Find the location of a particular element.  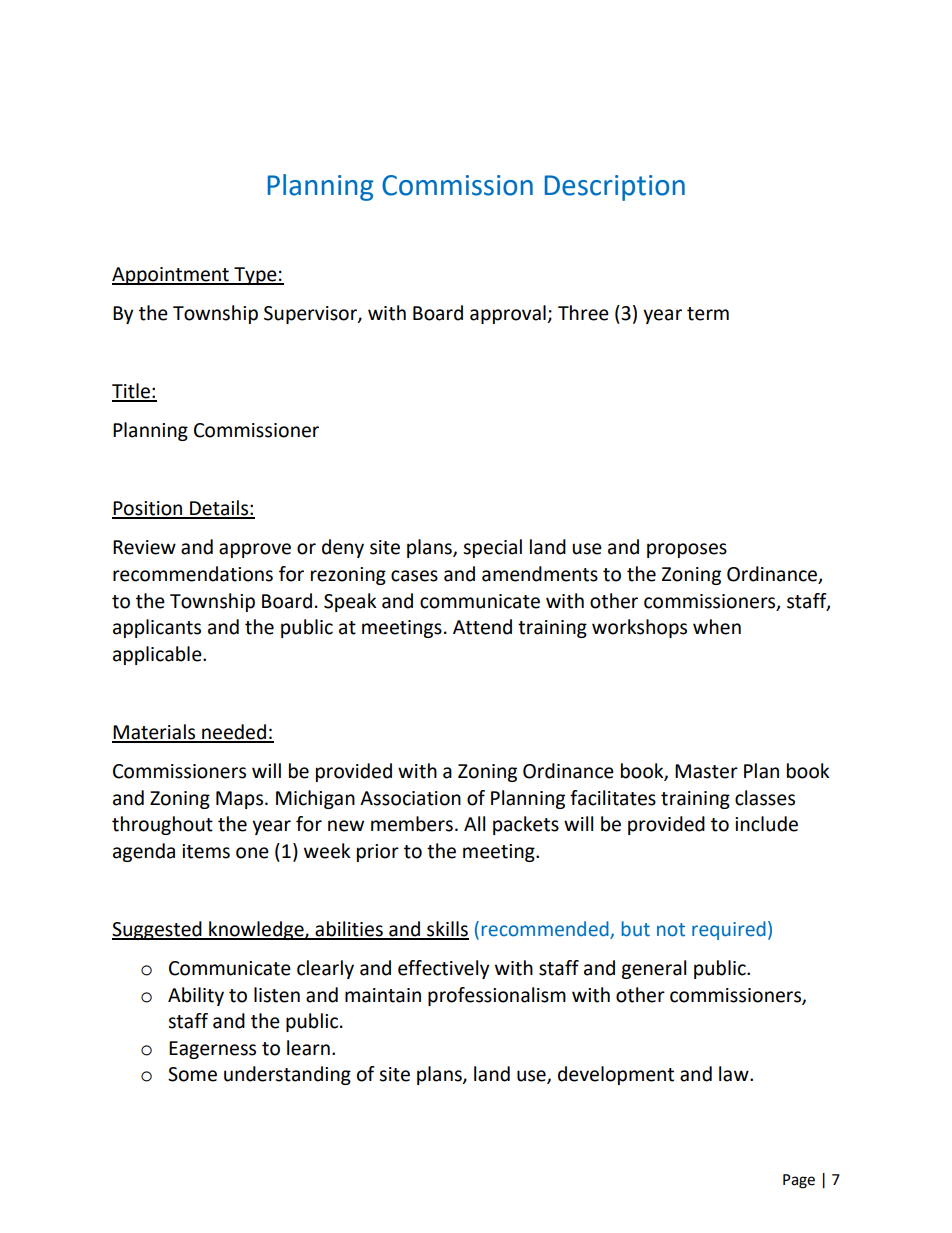

Attend is located at coordinates (482, 627).
